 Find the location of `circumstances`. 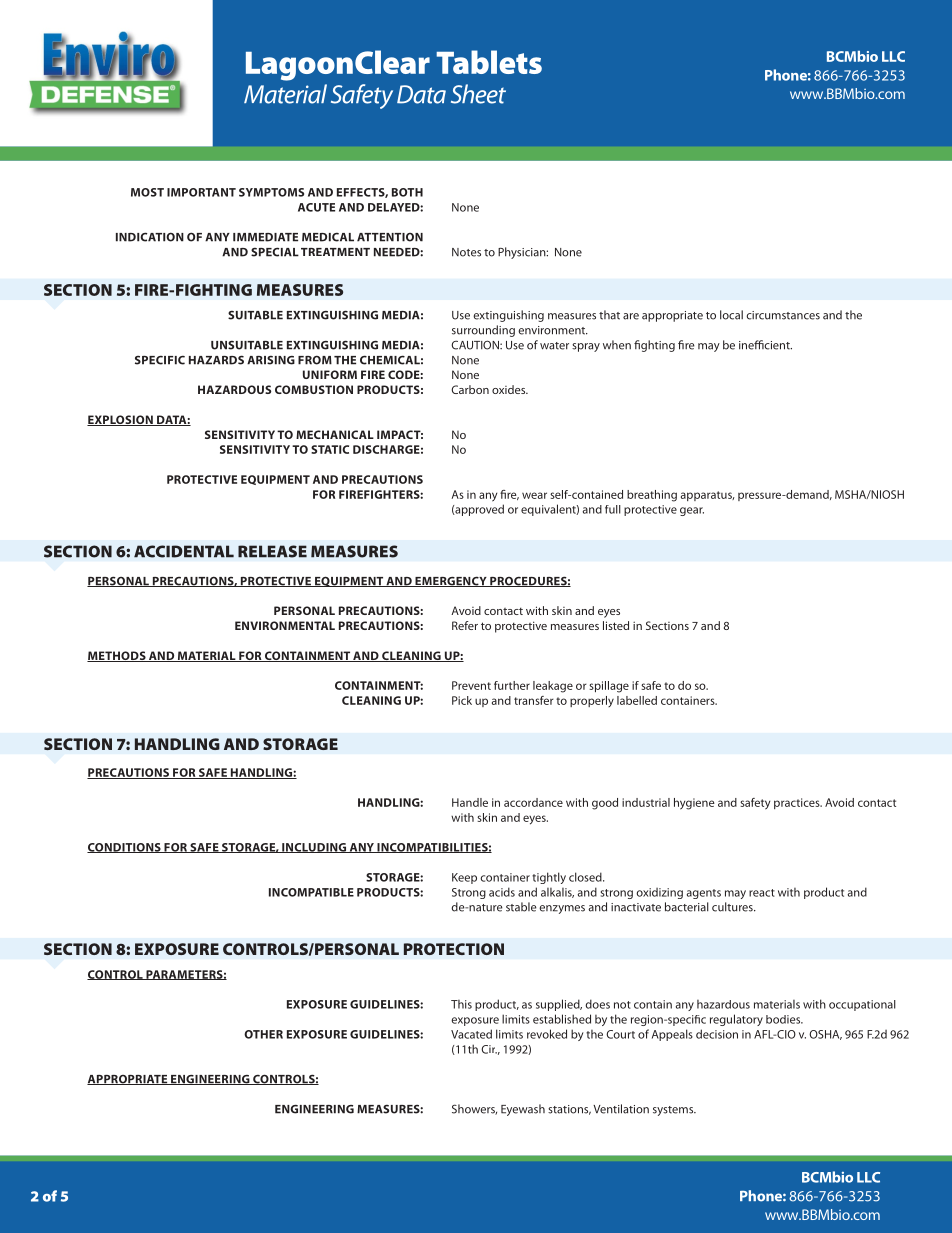

circumstances is located at coordinates (783, 315).
